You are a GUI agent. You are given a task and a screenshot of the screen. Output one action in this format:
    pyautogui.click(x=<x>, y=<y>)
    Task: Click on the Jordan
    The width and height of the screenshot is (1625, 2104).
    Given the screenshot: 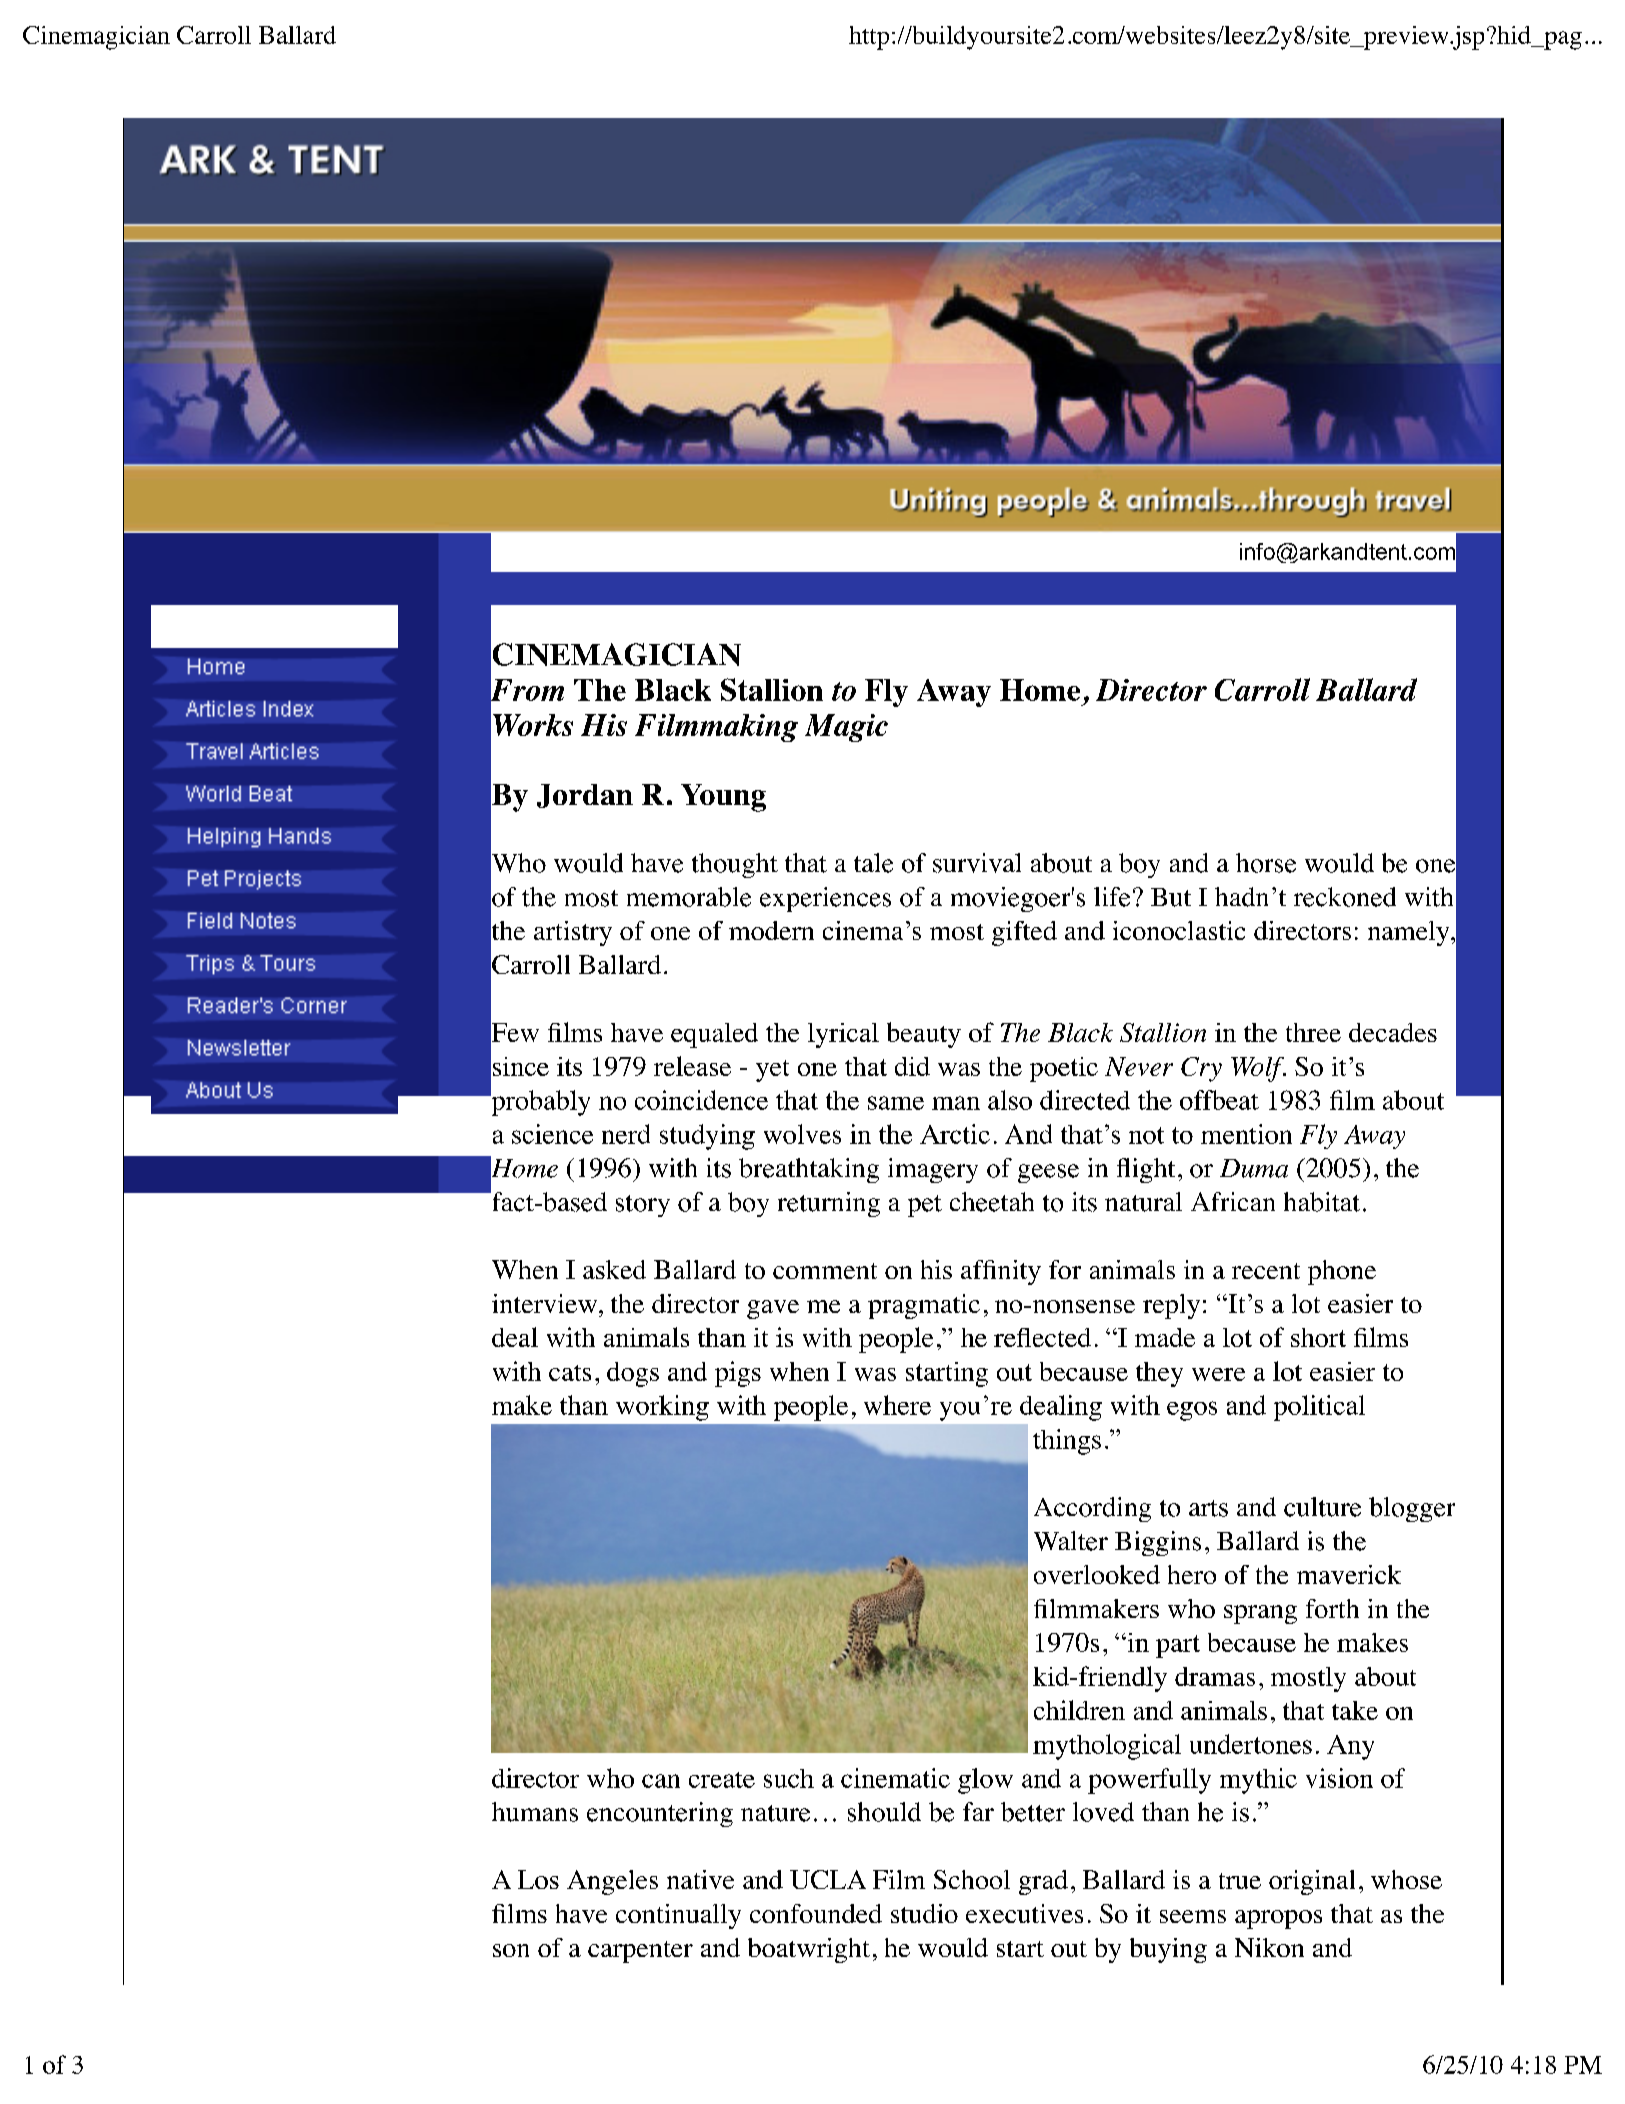 What is the action you would take?
    pyautogui.click(x=585, y=796)
